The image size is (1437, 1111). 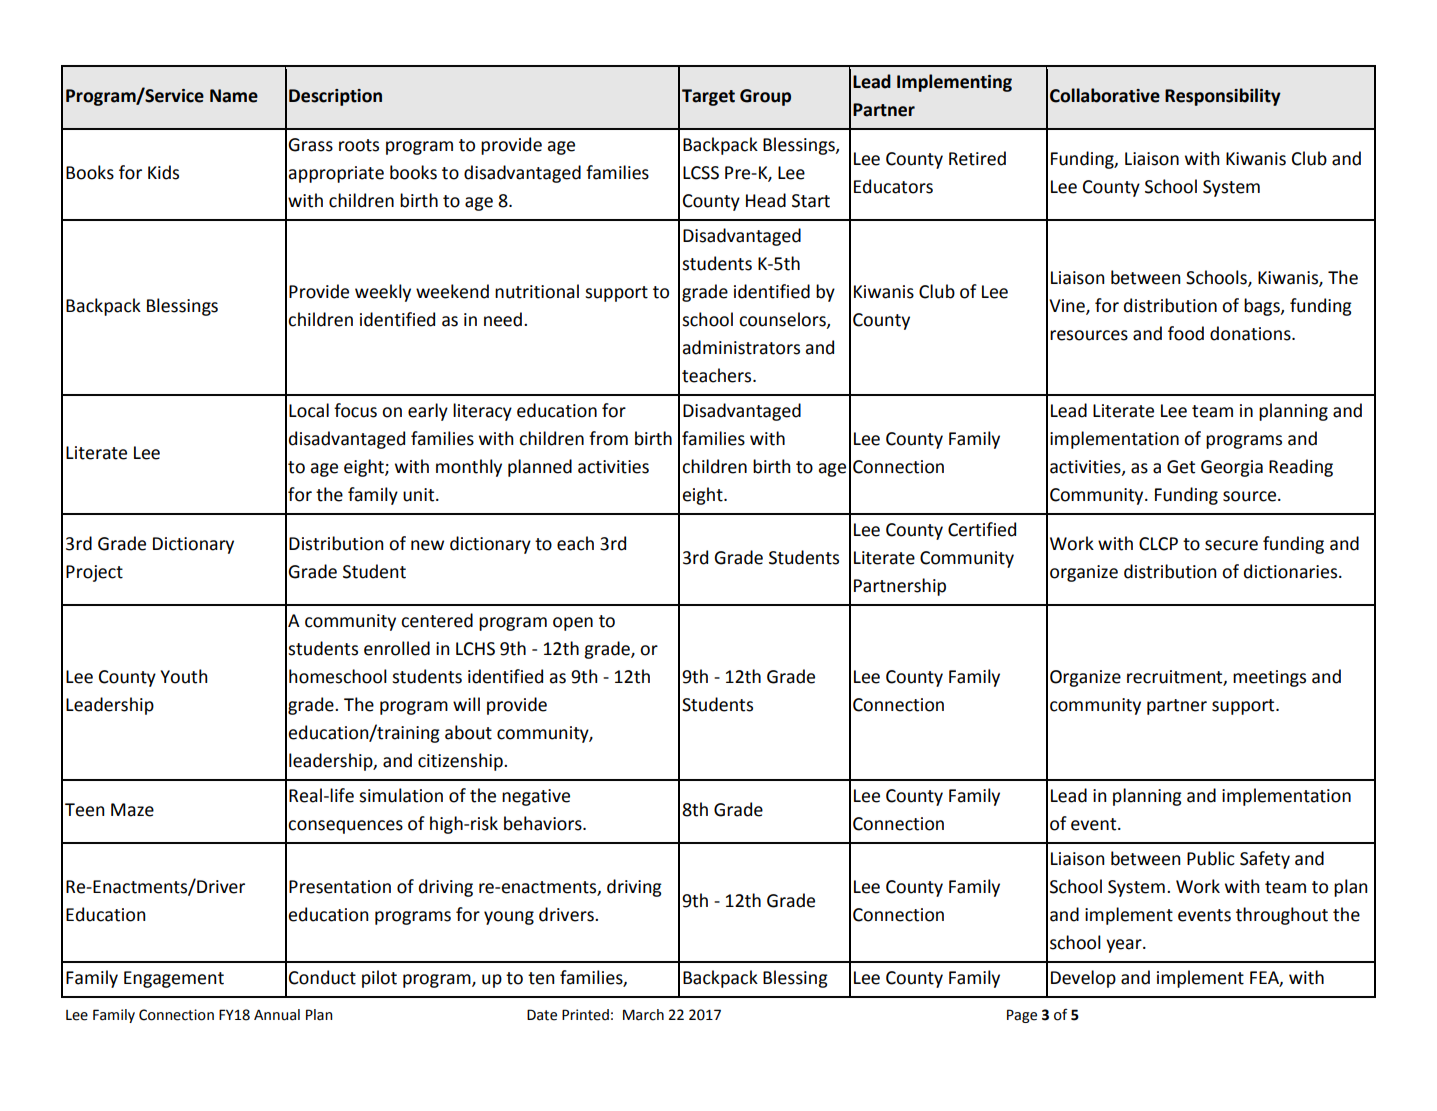 What do you see at coordinates (309, 410) in the screenshot?
I see `Local` at bounding box center [309, 410].
